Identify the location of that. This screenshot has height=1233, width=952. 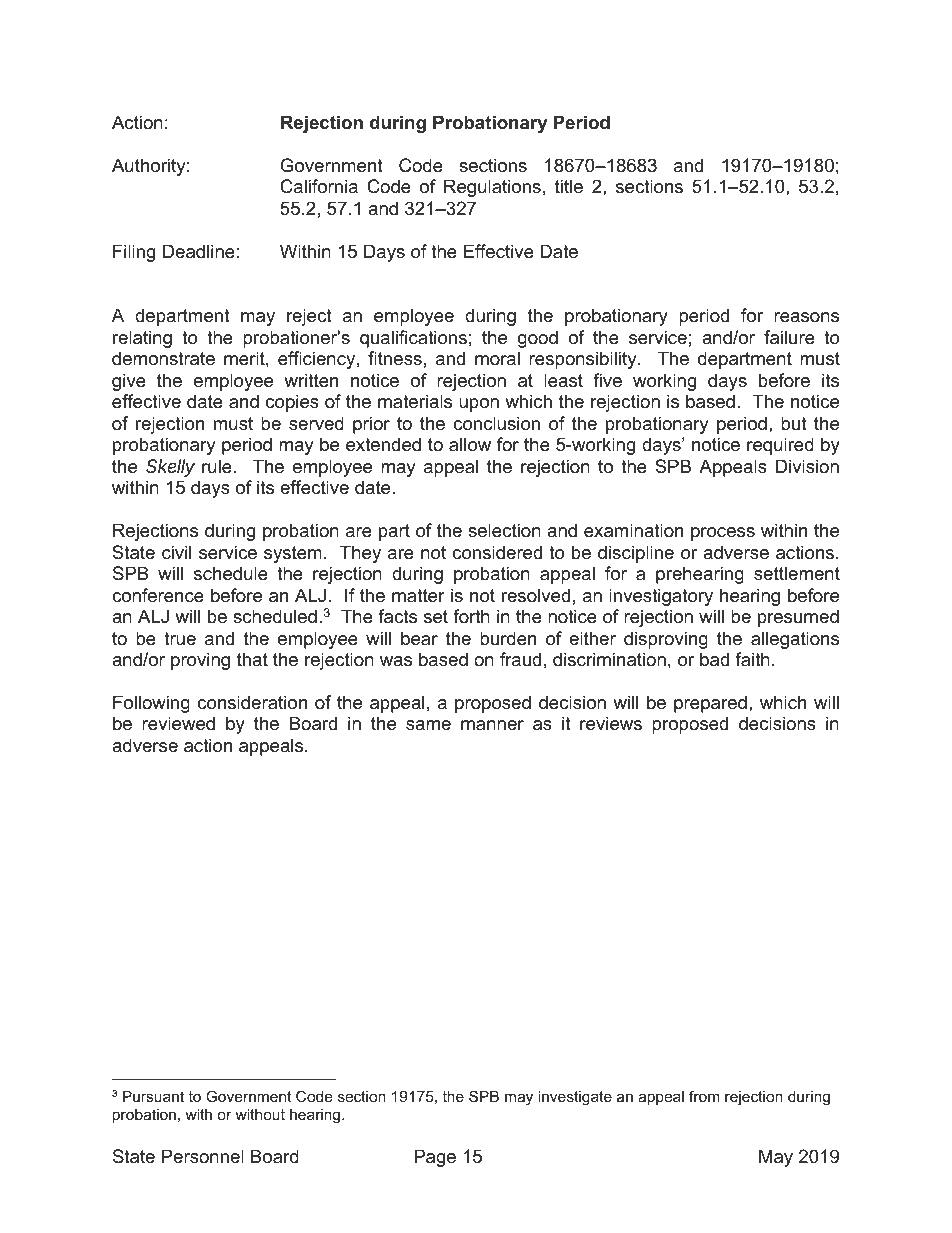
(252, 659).
